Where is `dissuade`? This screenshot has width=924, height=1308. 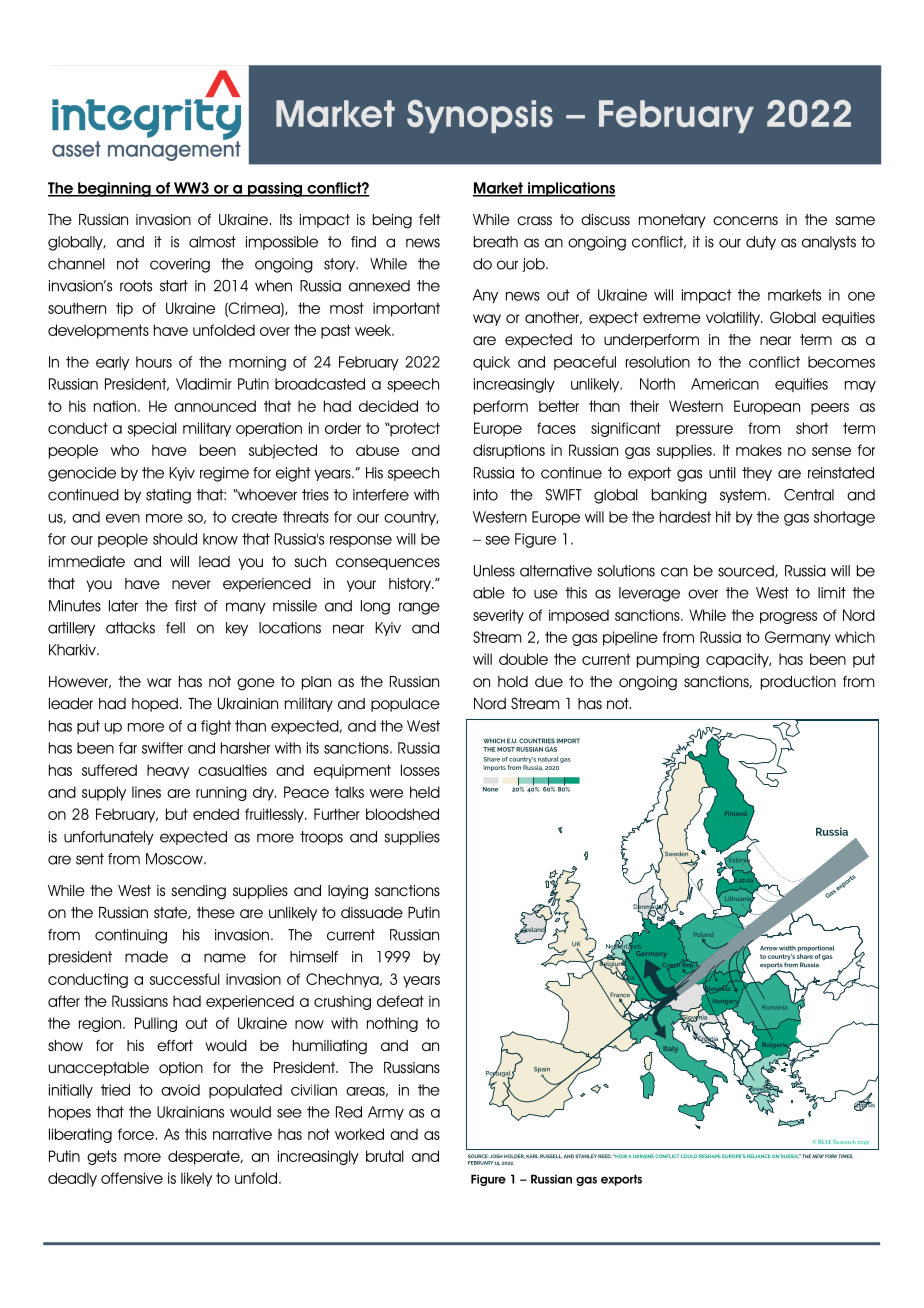 dissuade is located at coordinates (372, 913).
